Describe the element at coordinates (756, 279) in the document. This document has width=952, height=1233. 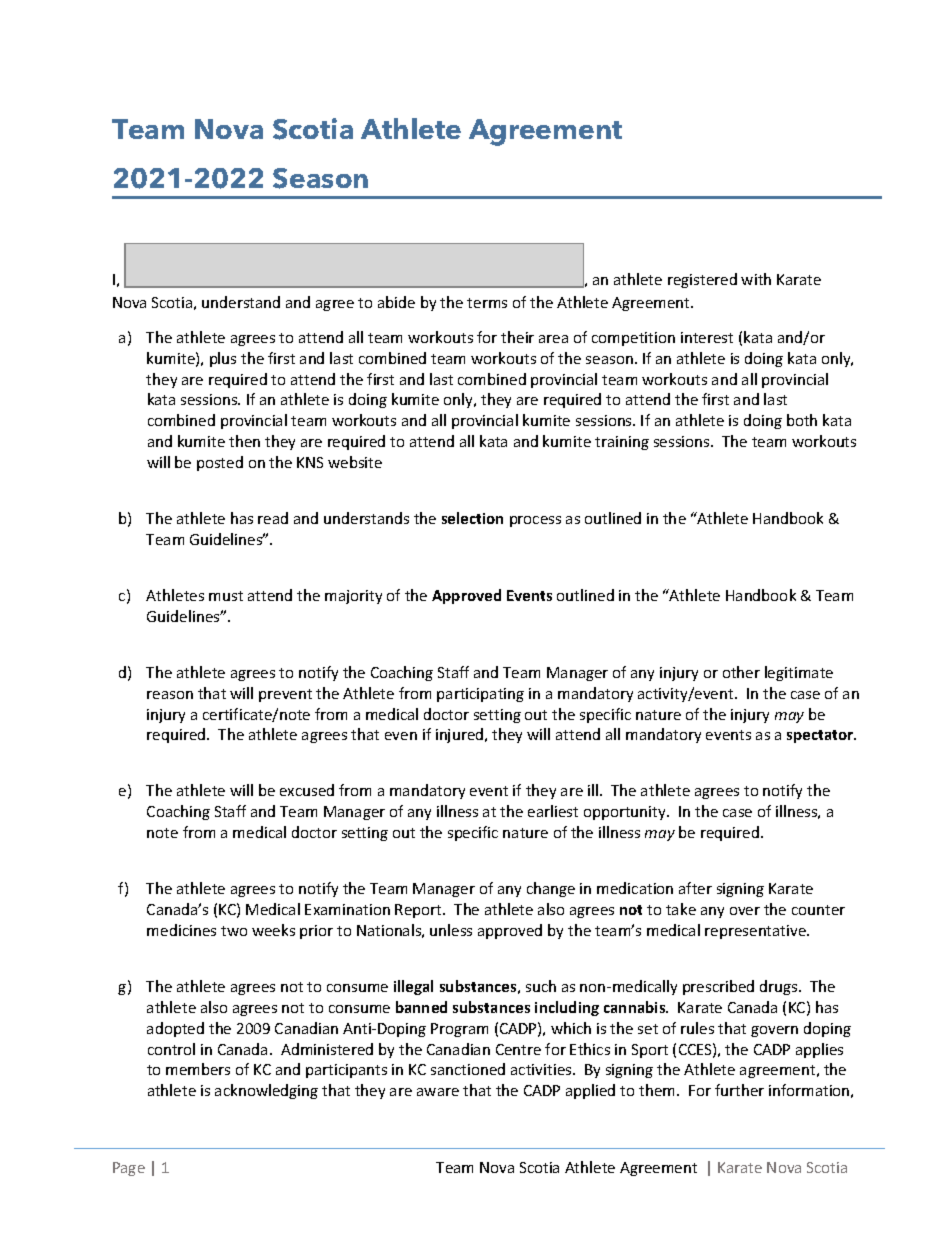
I see `with` at that location.
